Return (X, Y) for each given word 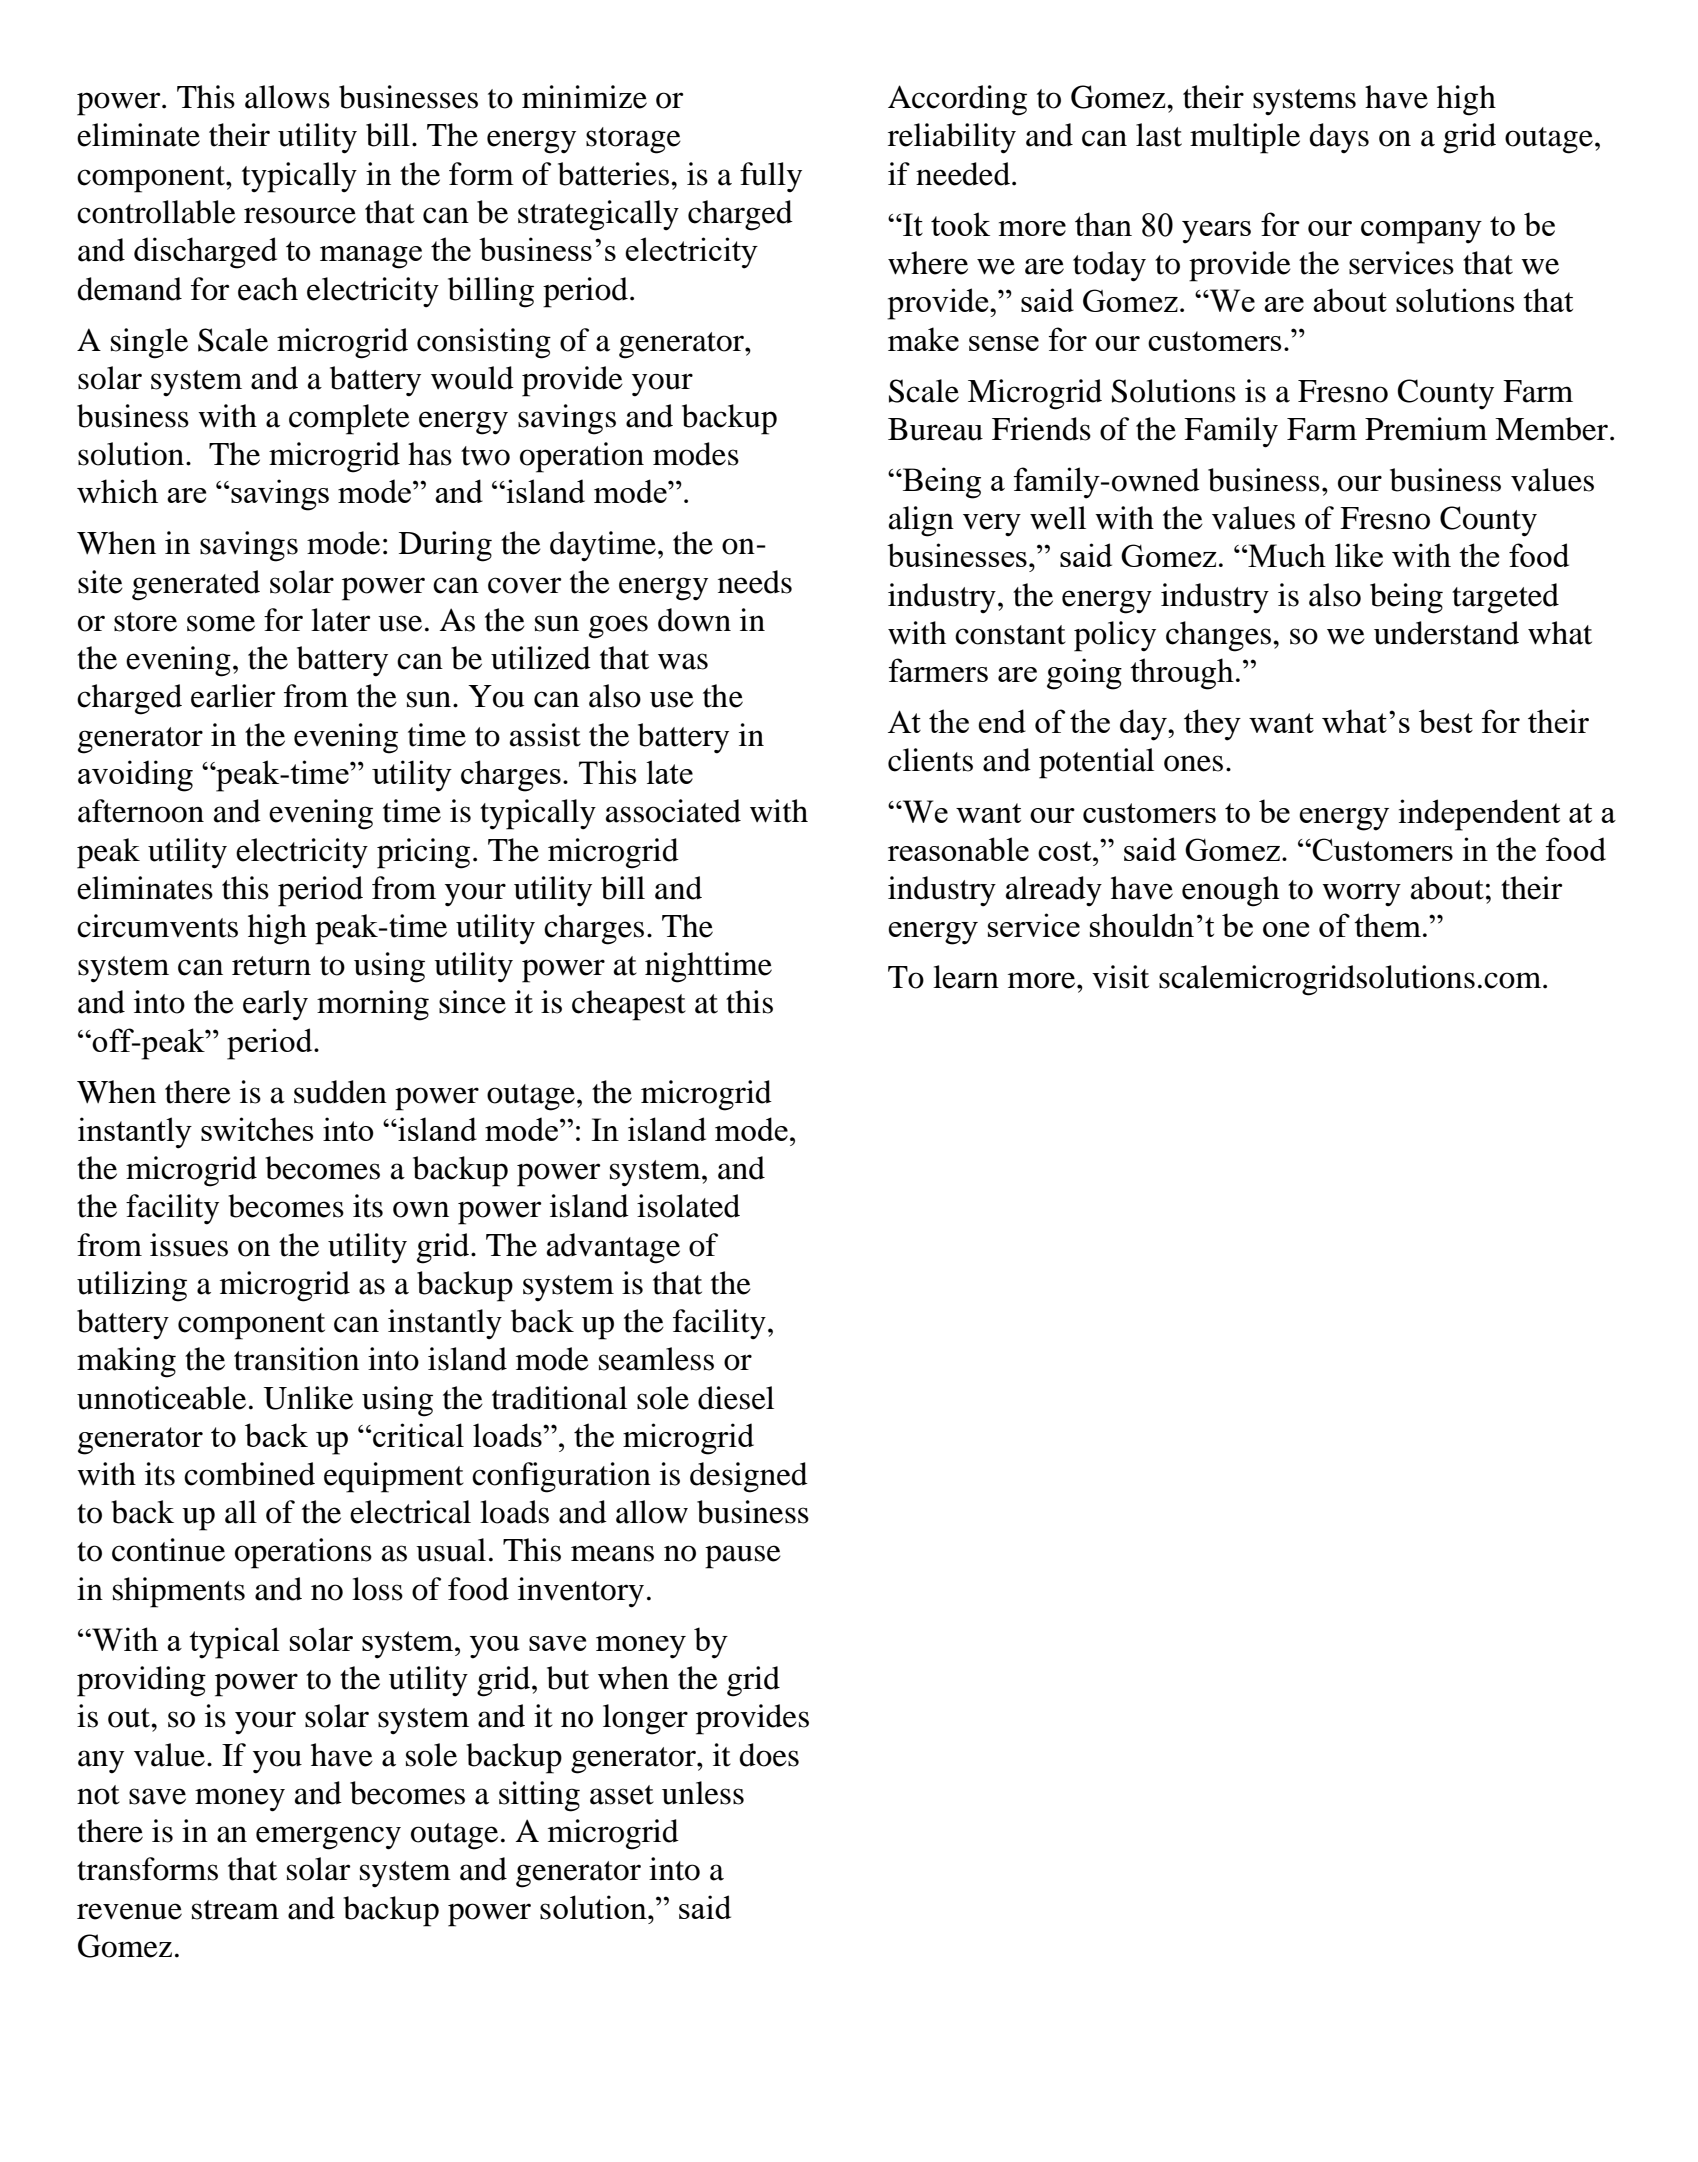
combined (249, 1474)
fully (771, 177)
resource (300, 215)
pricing (423, 853)
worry (1361, 895)
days (1339, 138)
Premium (1426, 429)
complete (349, 419)
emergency (328, 1838)
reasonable (958, 849)
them (1387, 925)
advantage (613, 1248)
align (921, 521)
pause (743, 1557)
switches (257, 1129)
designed (749, 1477)
